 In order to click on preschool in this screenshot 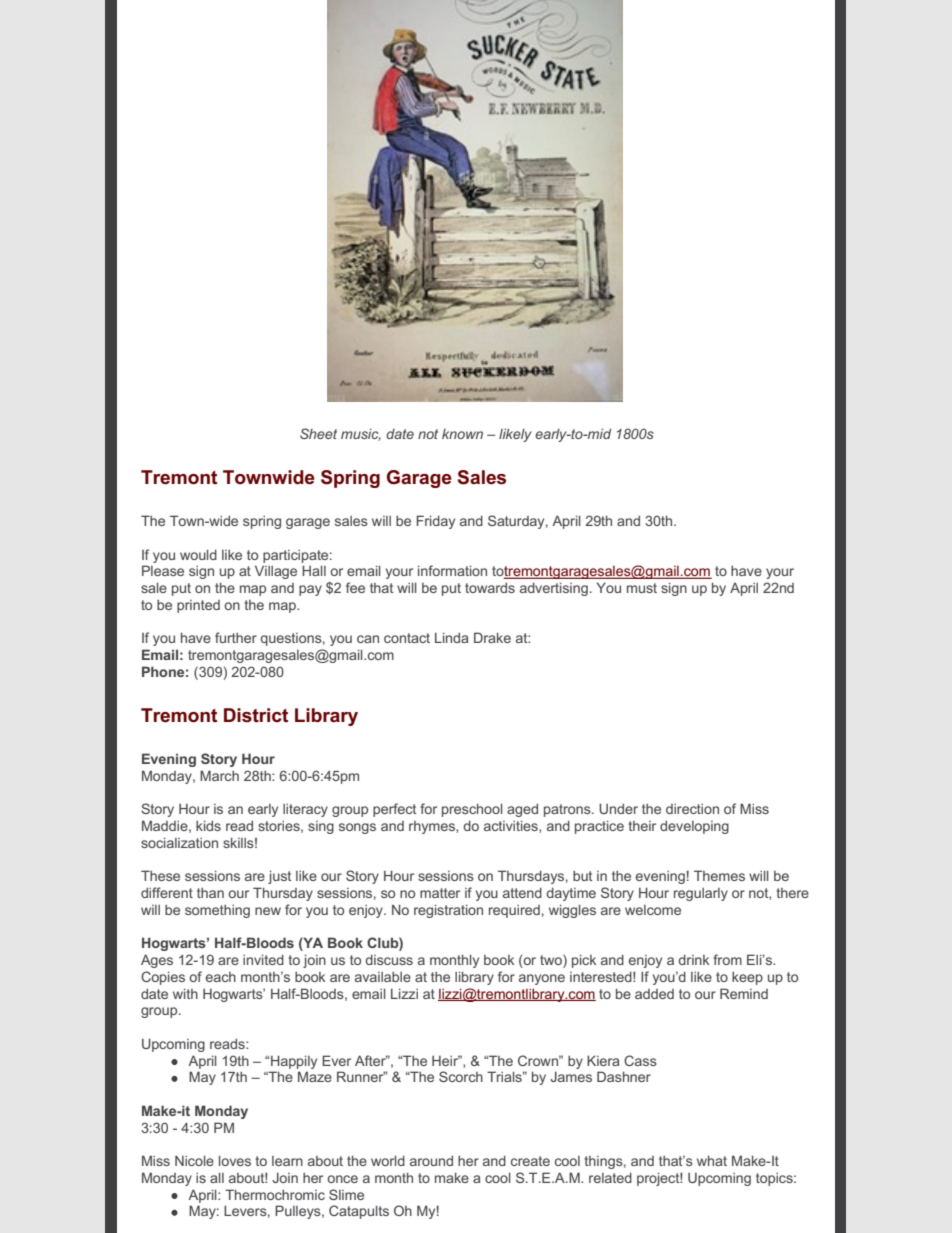, I will do `click(472, 810)`.
